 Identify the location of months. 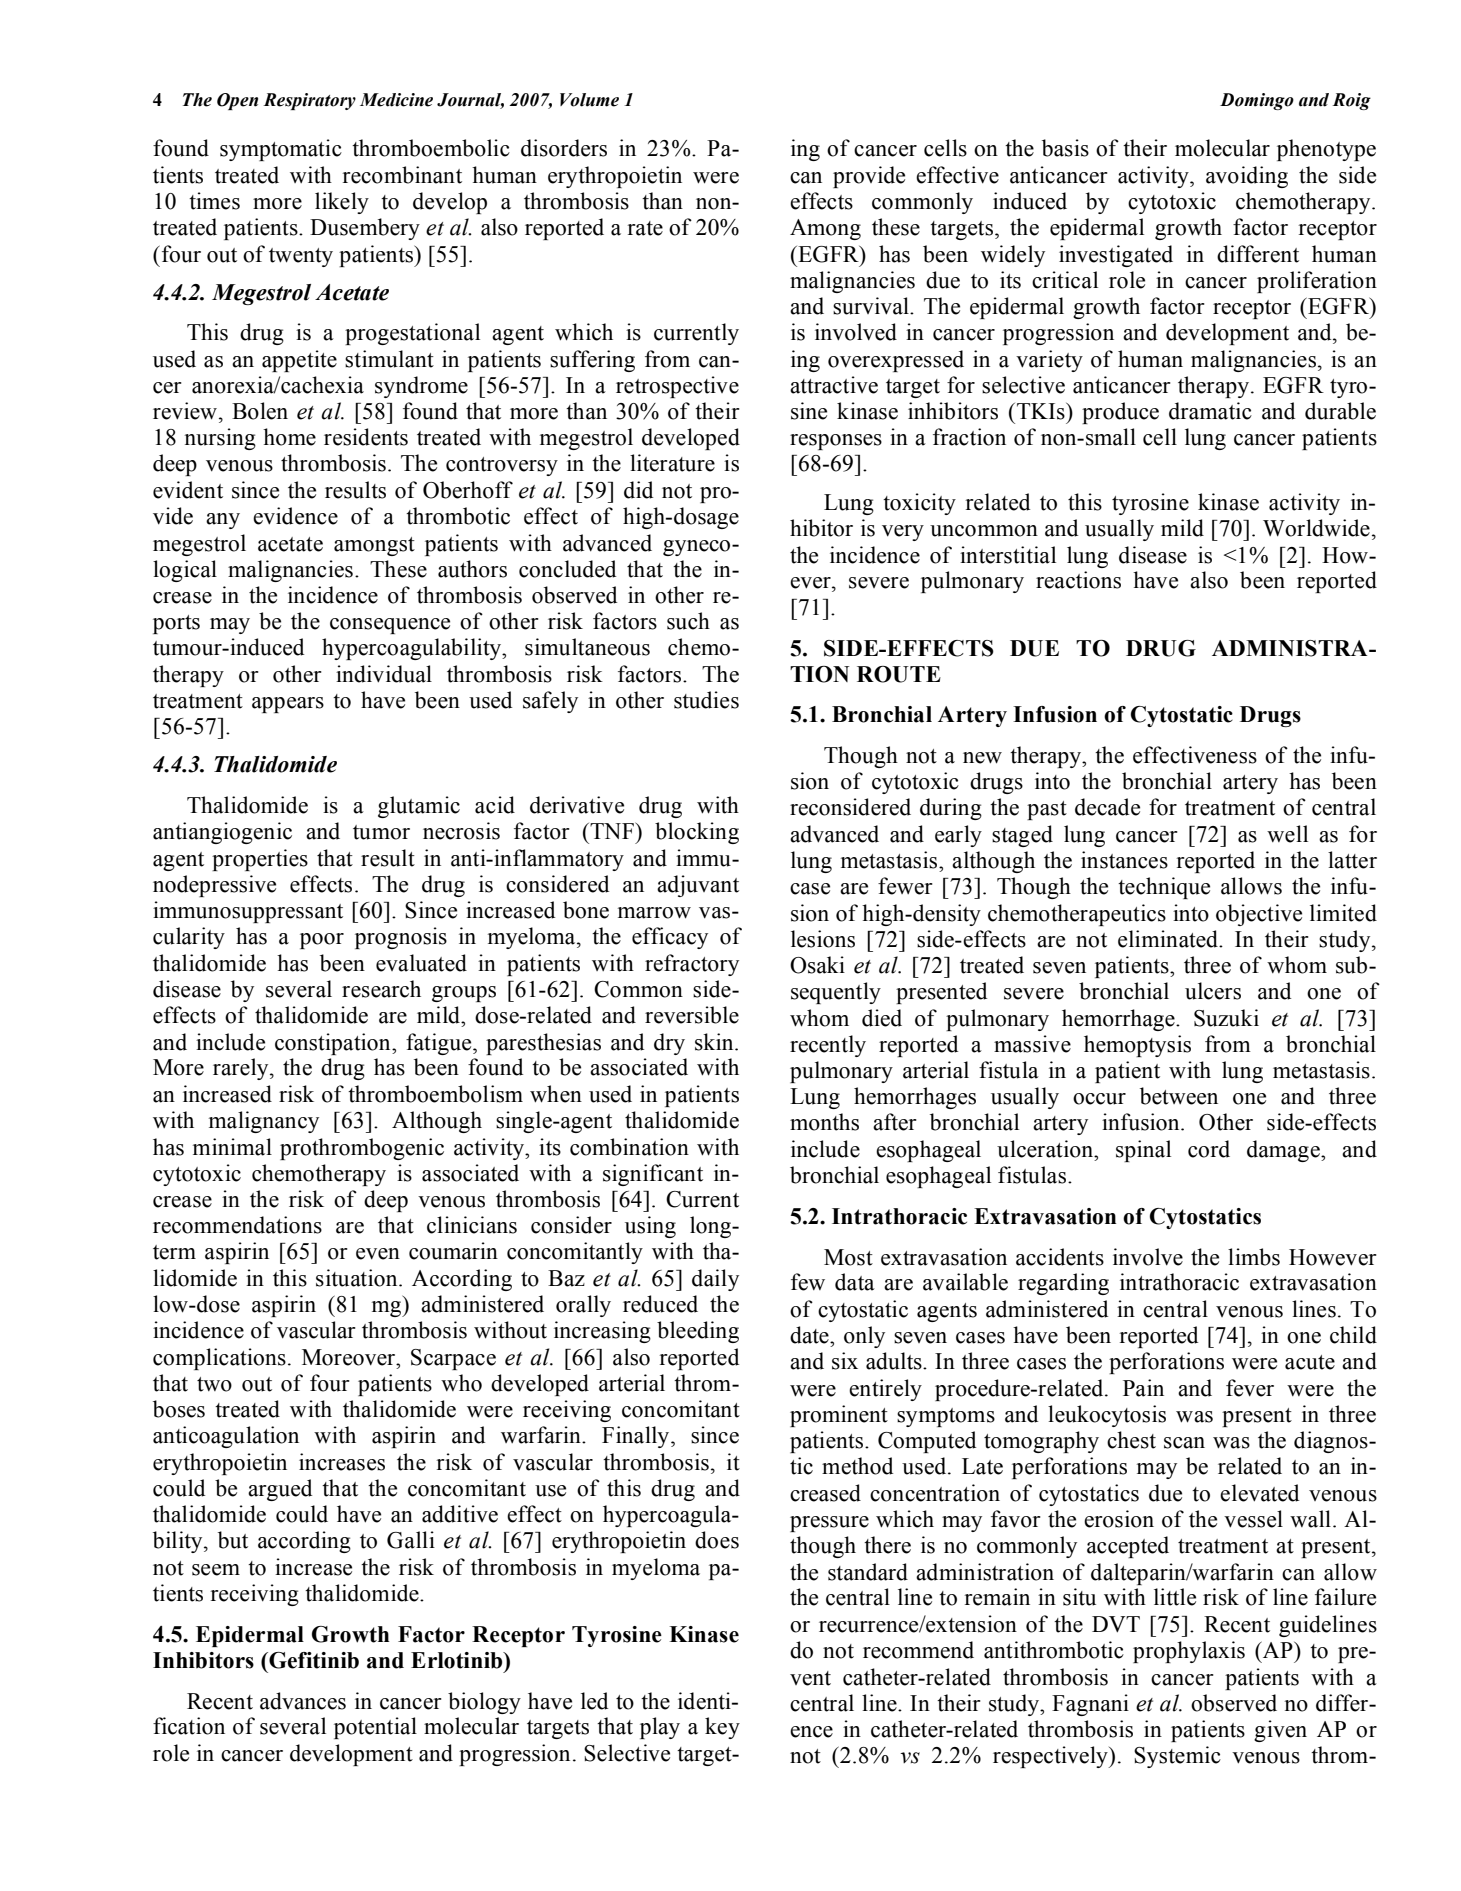
(824, 1122).
